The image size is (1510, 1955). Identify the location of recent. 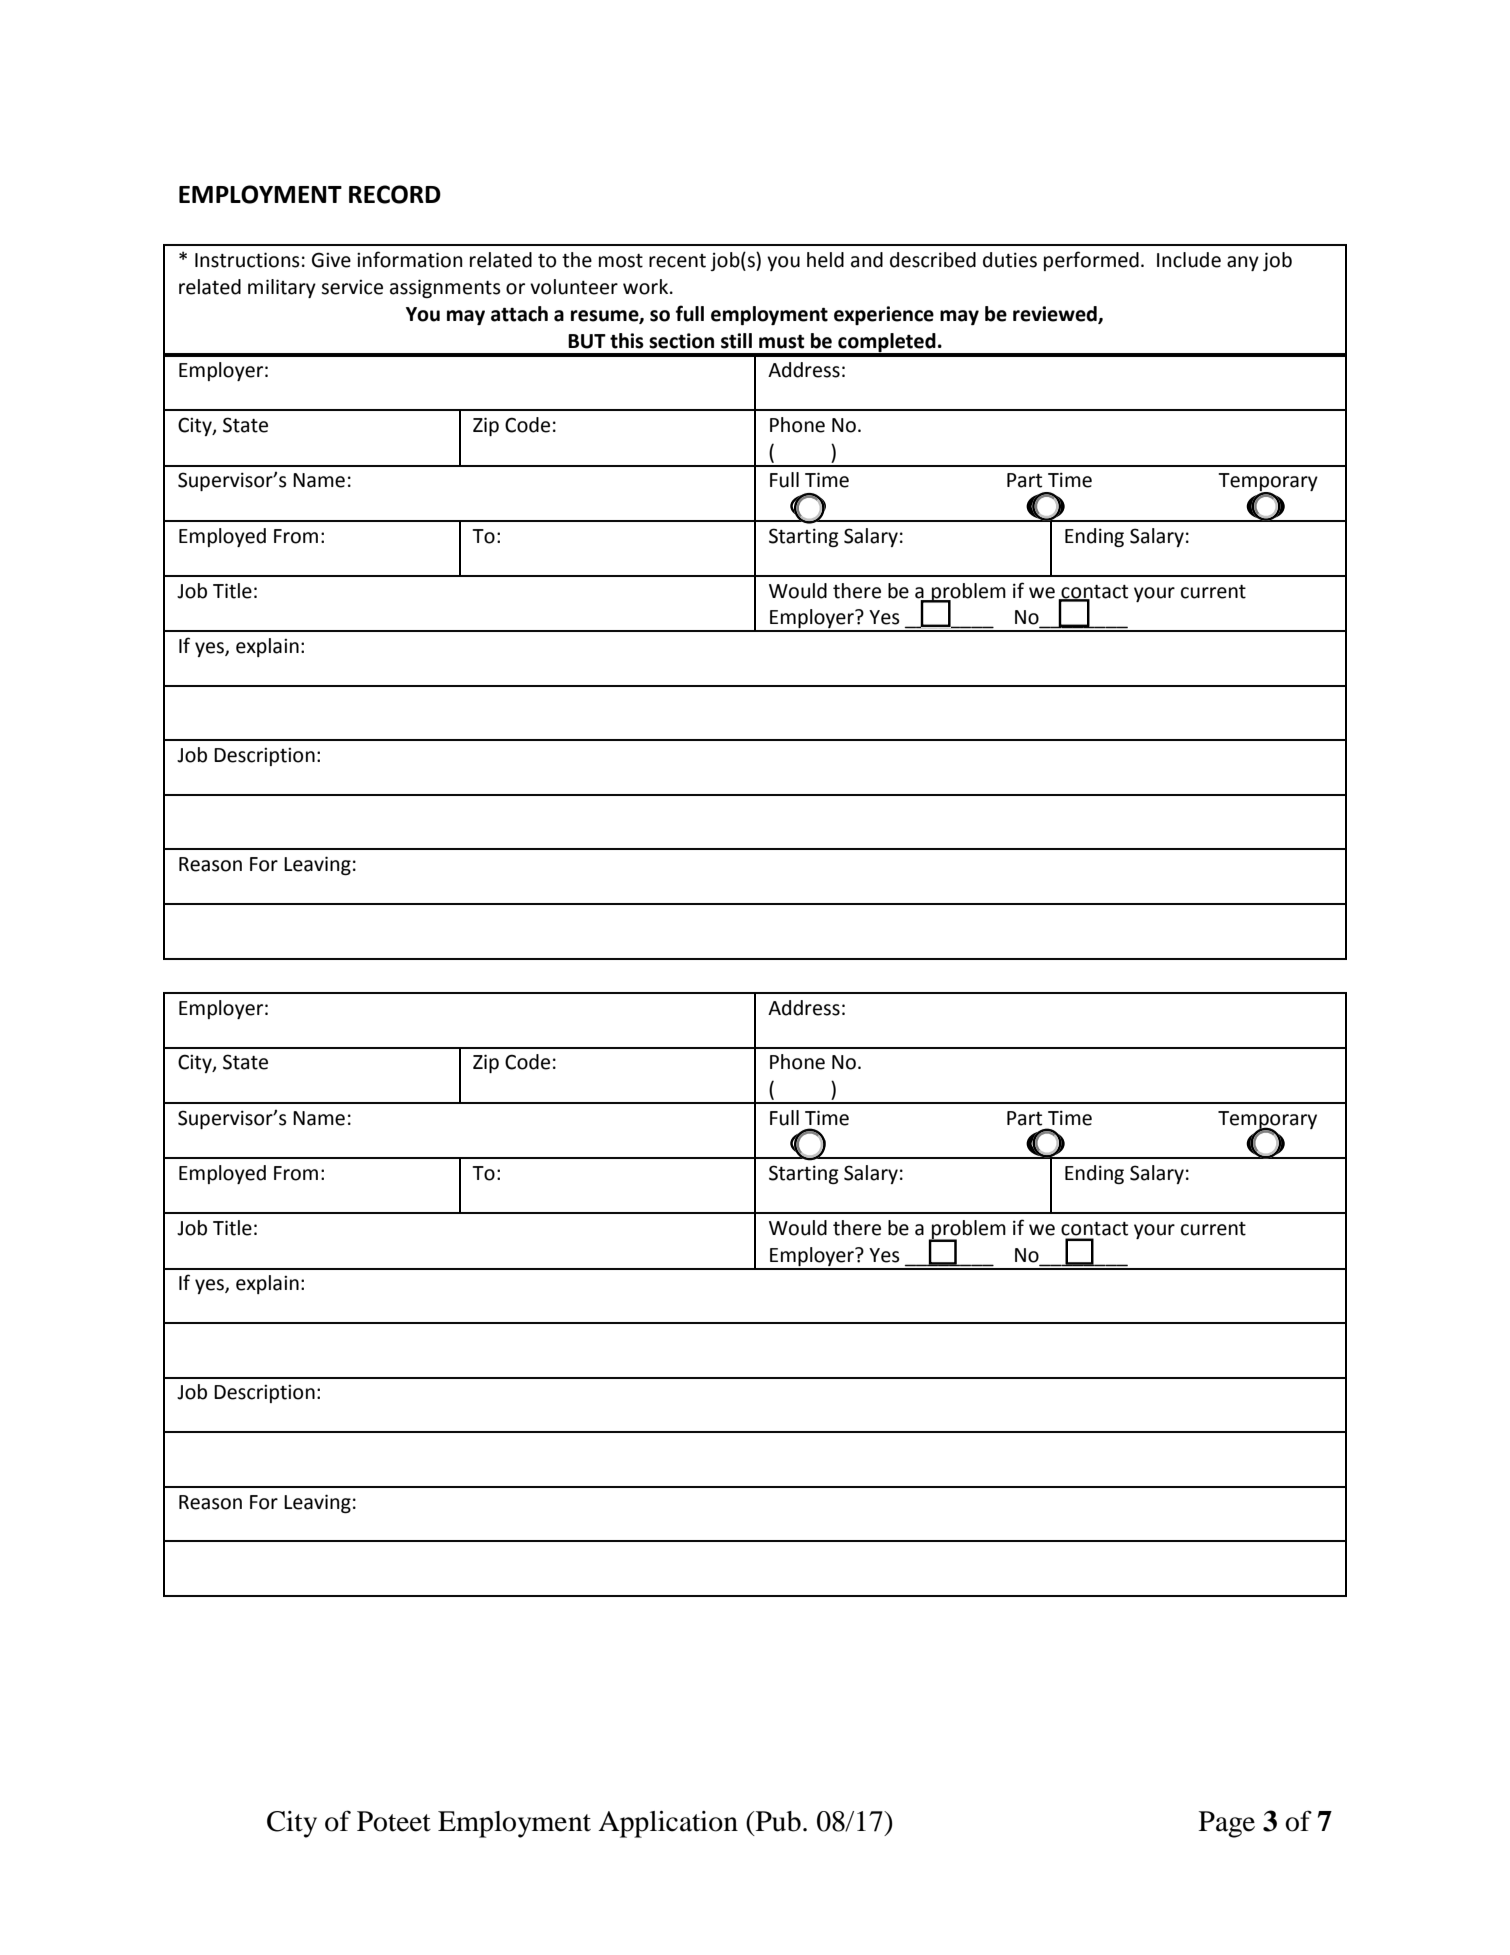
(677, 261).
